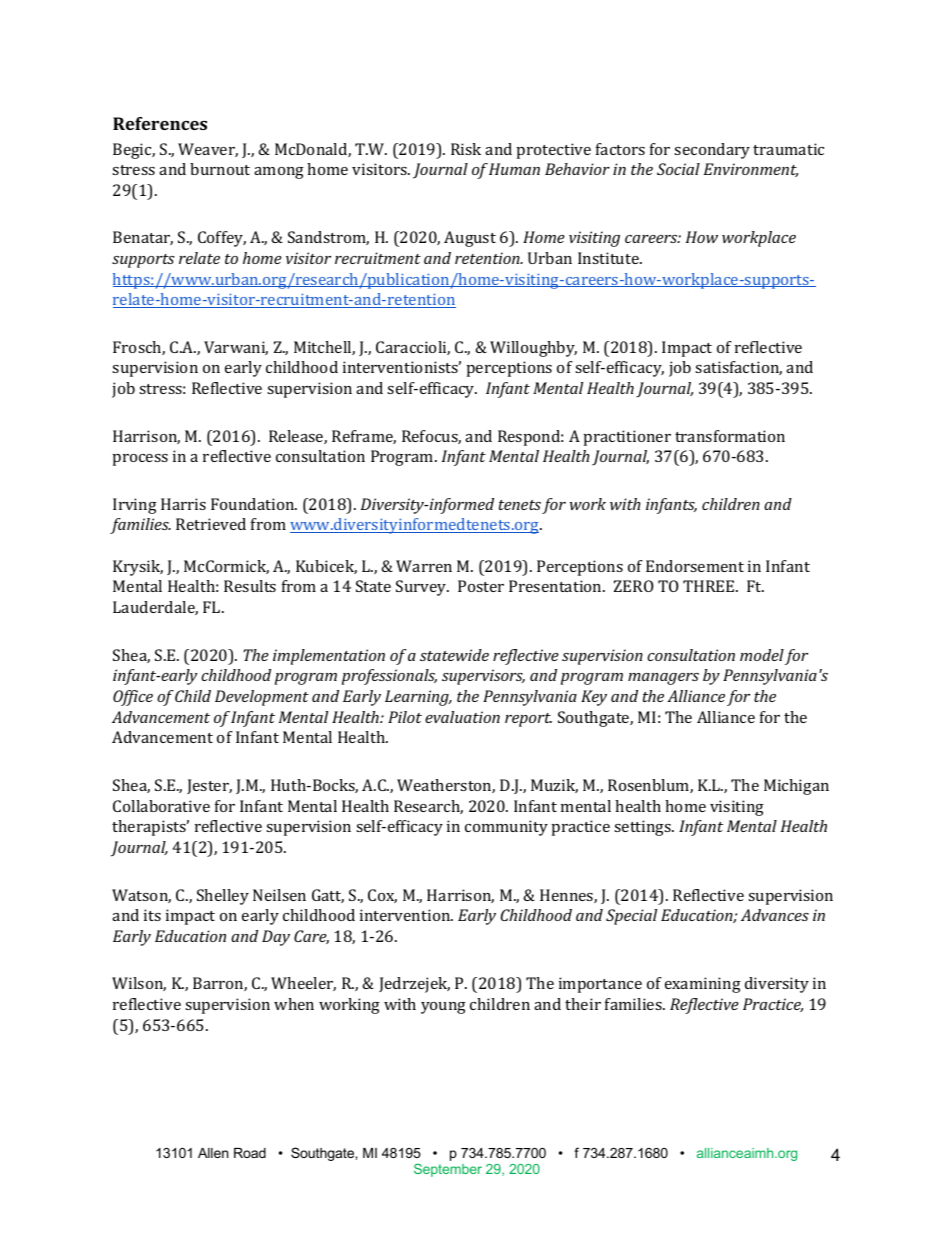 The width and height of the document is (952, 1233). What do you see at coordinates (448, 1170) in the document?
I see `September` at bounding box center [448, 1170].
